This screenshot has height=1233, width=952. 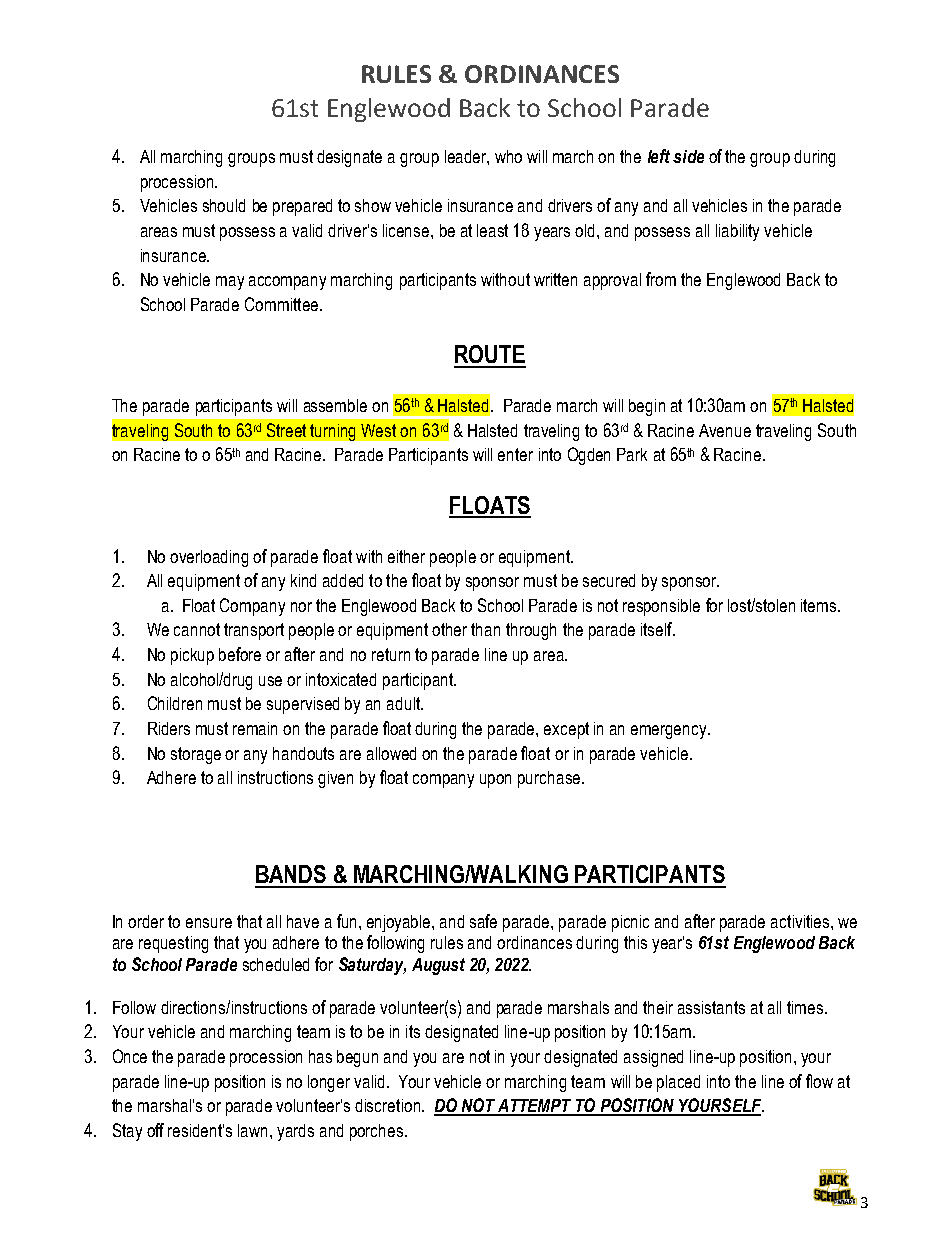 What do you see at coordinates (254, 1130) in the screenshot?
I see `lawn` at bounding box center [254, 1130].
